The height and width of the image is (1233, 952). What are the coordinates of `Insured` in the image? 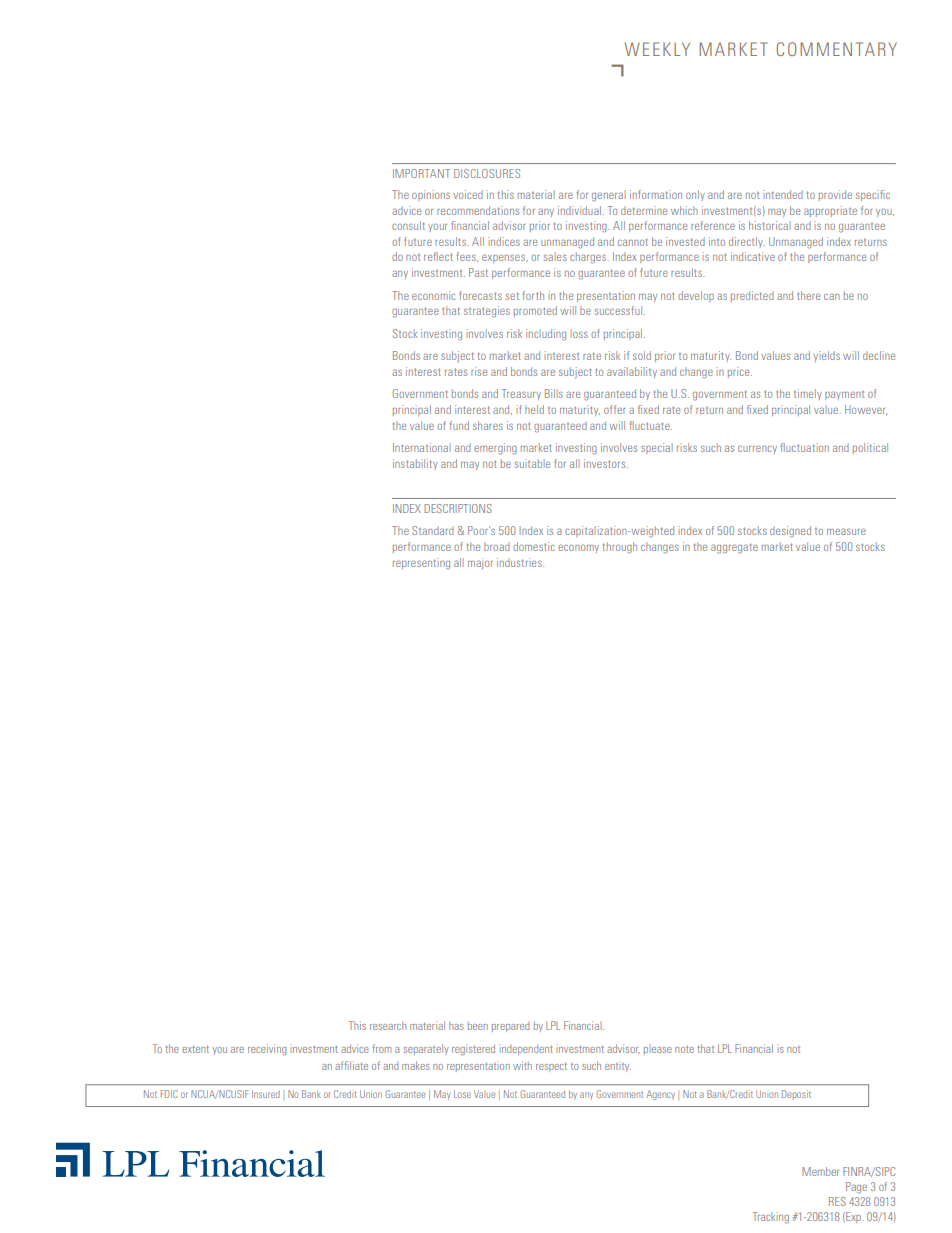 It's located at (266, 1094).
